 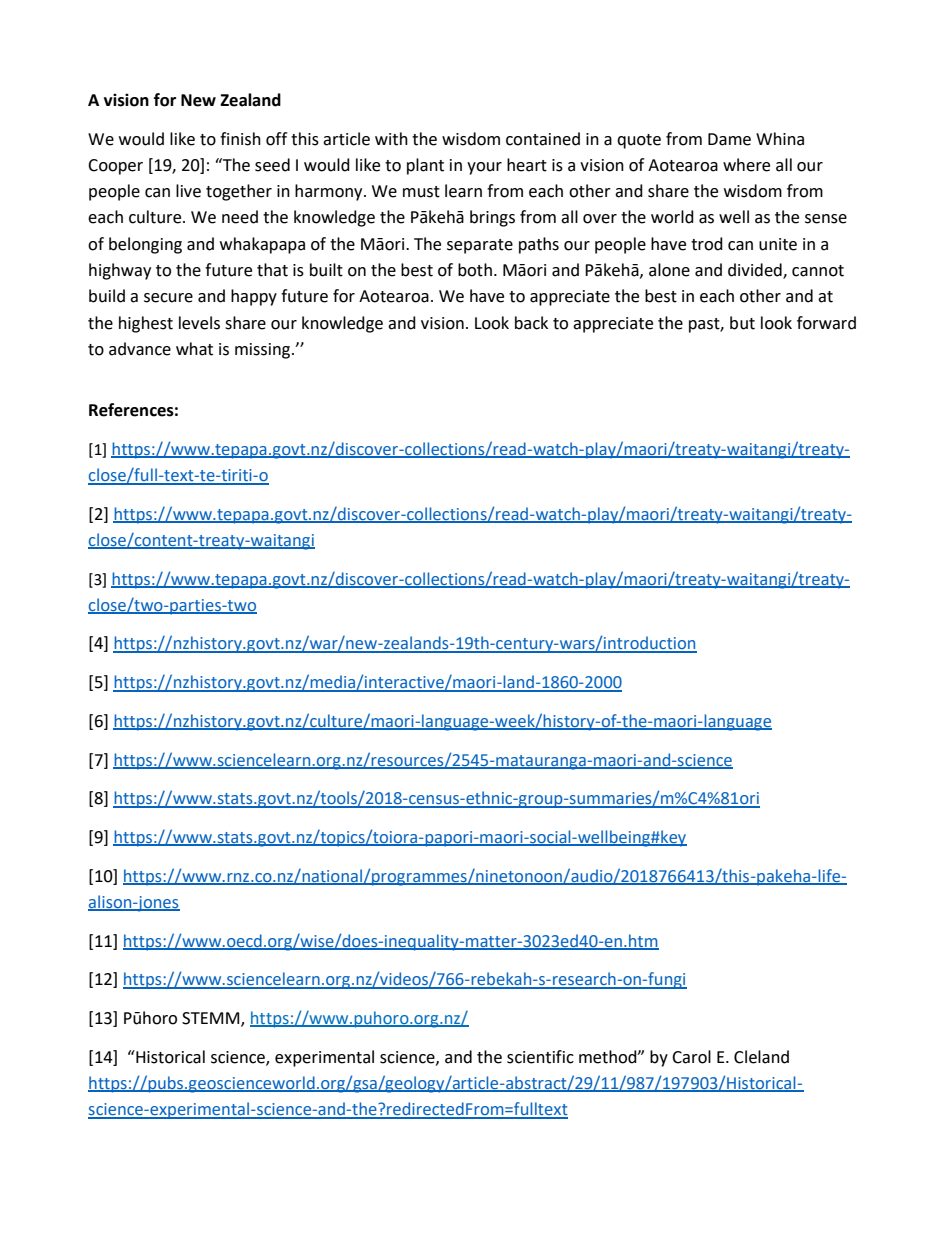 I want to click on but, so click(x=742, y=323).
